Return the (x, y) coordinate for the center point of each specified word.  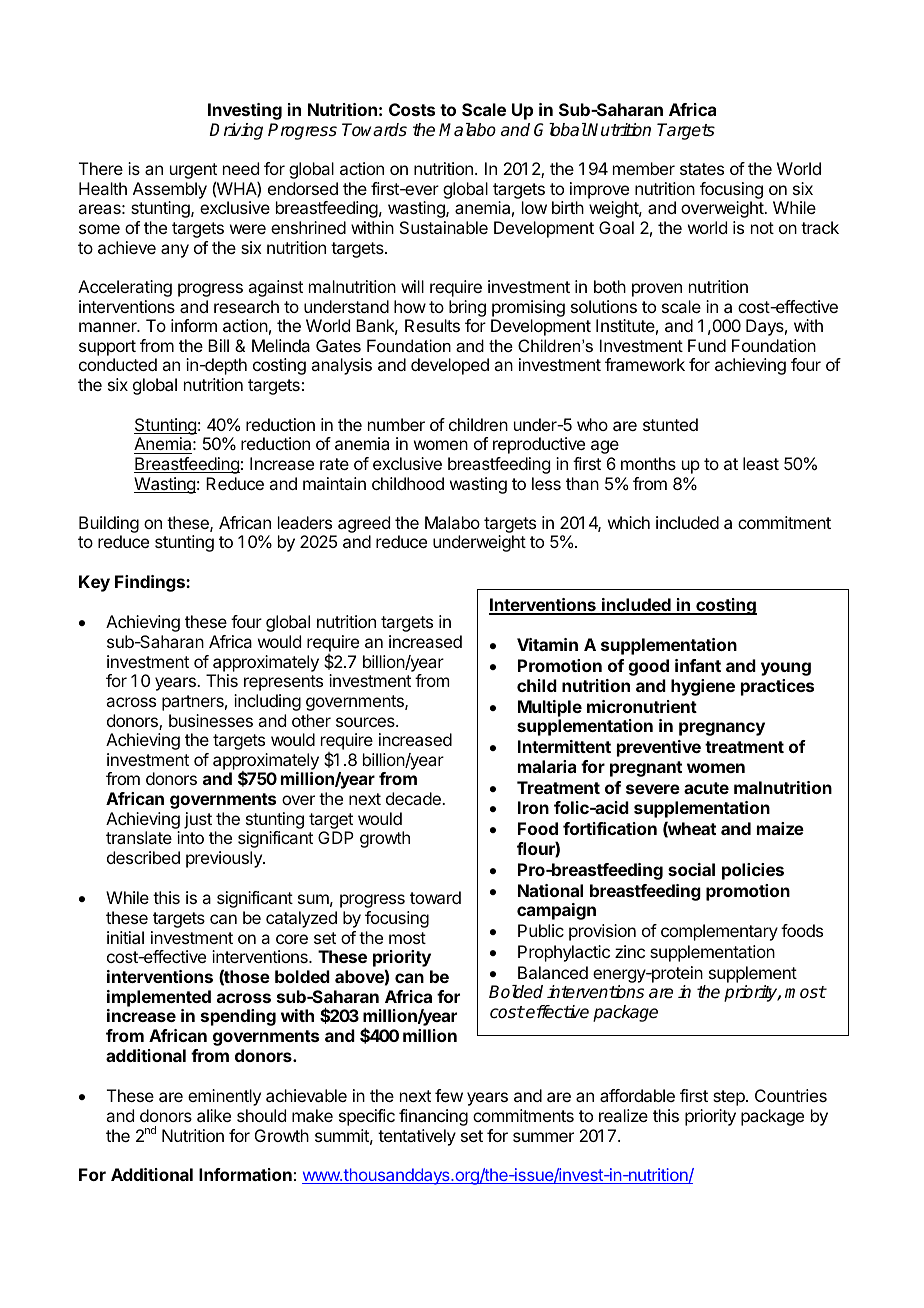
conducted (118, 364)
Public (541, 930)
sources (366, 722)
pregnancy (722, 729)
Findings (151, 583)
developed (450, 366)
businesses (211, 720)
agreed (363, 526)
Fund (707, 345)
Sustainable (444, 227)
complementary (719, 932)
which (629, 522)
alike (214, 1115)
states (702, 169)
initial (125, 937)
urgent (193, 172)
